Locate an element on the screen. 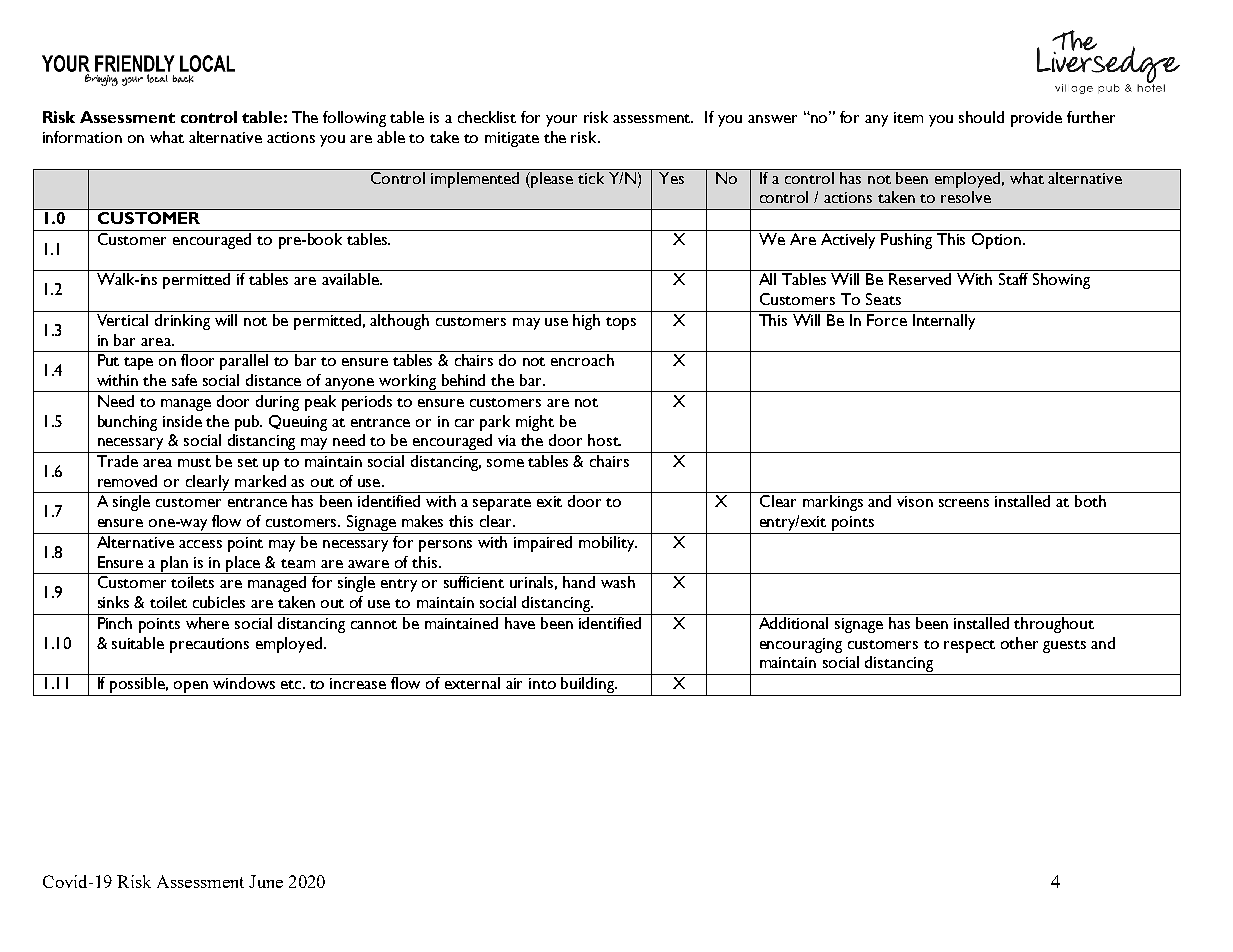 Image resolution: width=1233 pixels, height=952 pixels. where is located at coordinates (207, 623).
